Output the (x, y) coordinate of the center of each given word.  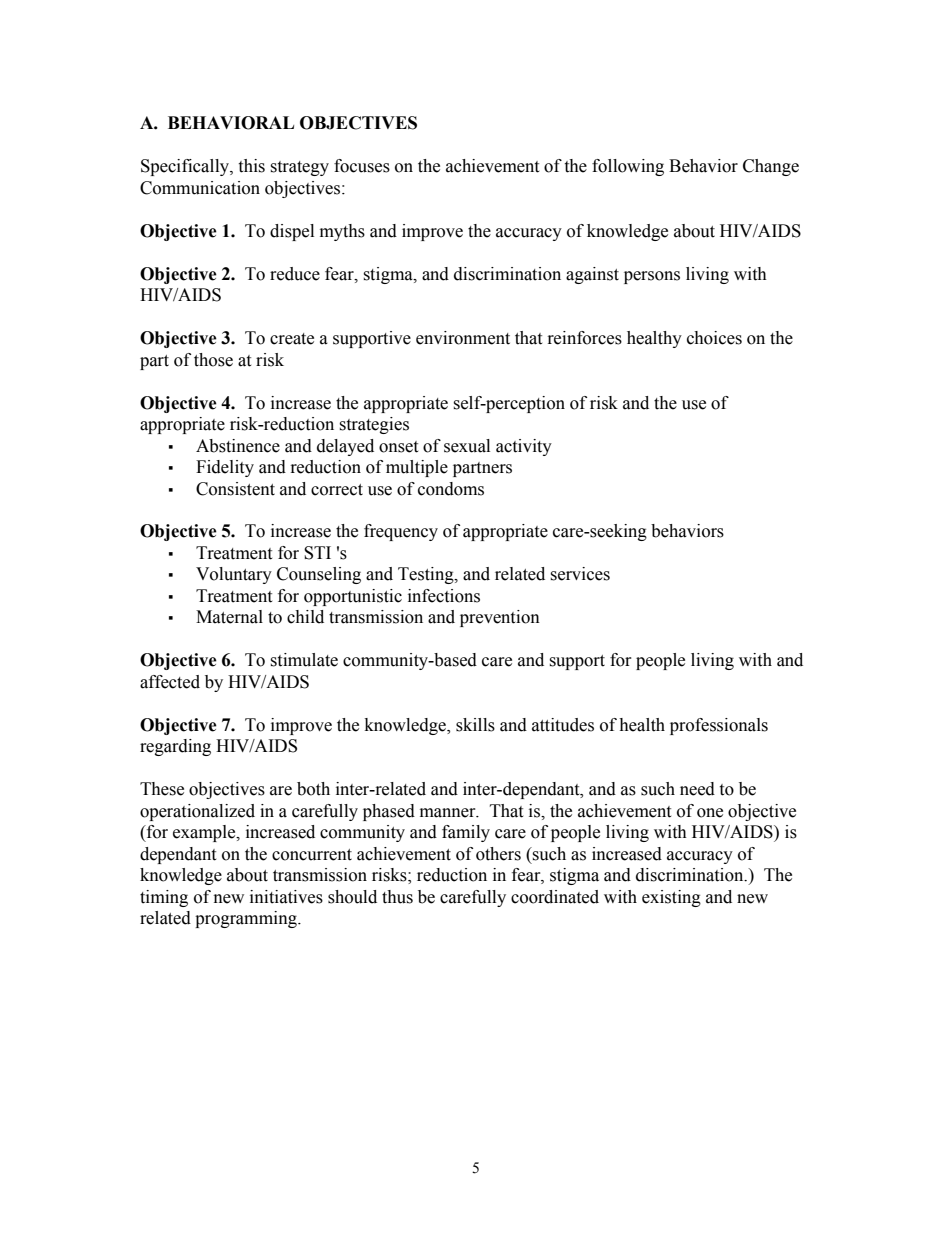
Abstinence (238, 446)
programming (247, 919)
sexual (467, 446)
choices (714, 338)
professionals (719, 726)
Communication (200, 188)
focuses (362, 166)
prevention (500, 618)
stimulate (304, 660)
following (628, 167)
